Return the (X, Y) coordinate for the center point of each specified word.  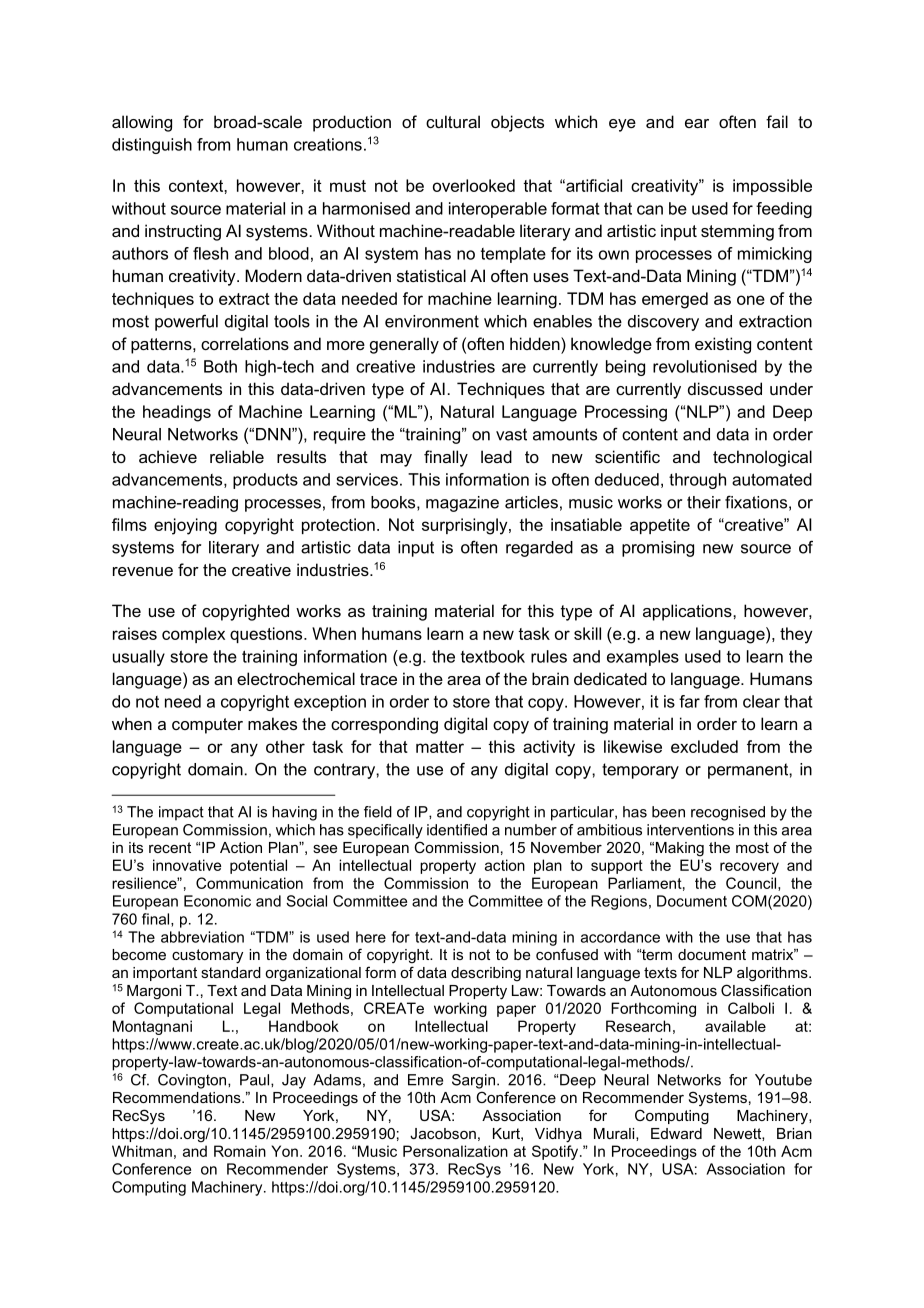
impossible (772, 187)
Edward (676, 1133)
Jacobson (443, 1133)
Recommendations (178, 1097)
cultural (453, 121)
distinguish (152, 146)
